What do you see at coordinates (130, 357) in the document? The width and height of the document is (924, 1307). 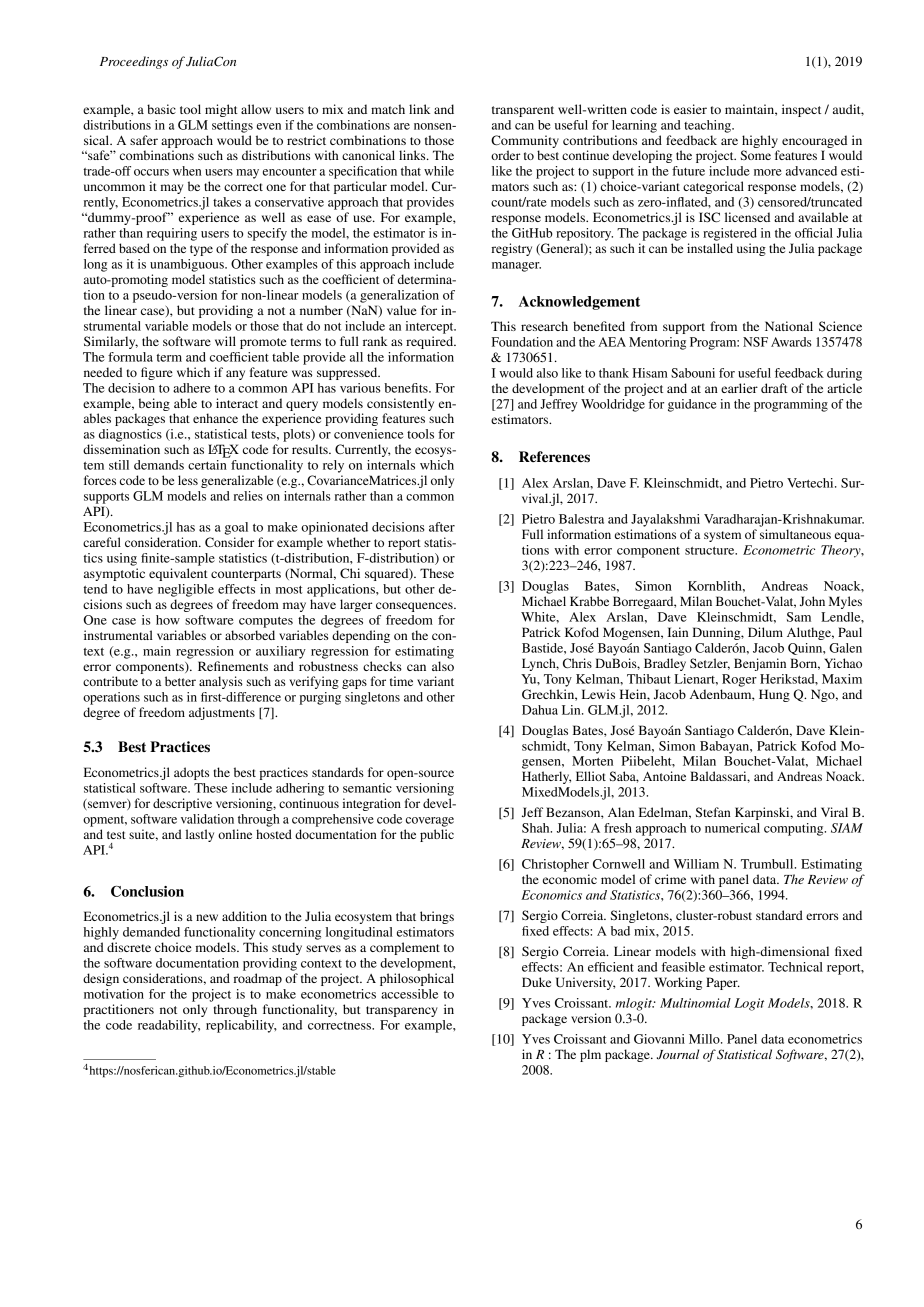 I see `formula` at bounding box center [130, 357].
